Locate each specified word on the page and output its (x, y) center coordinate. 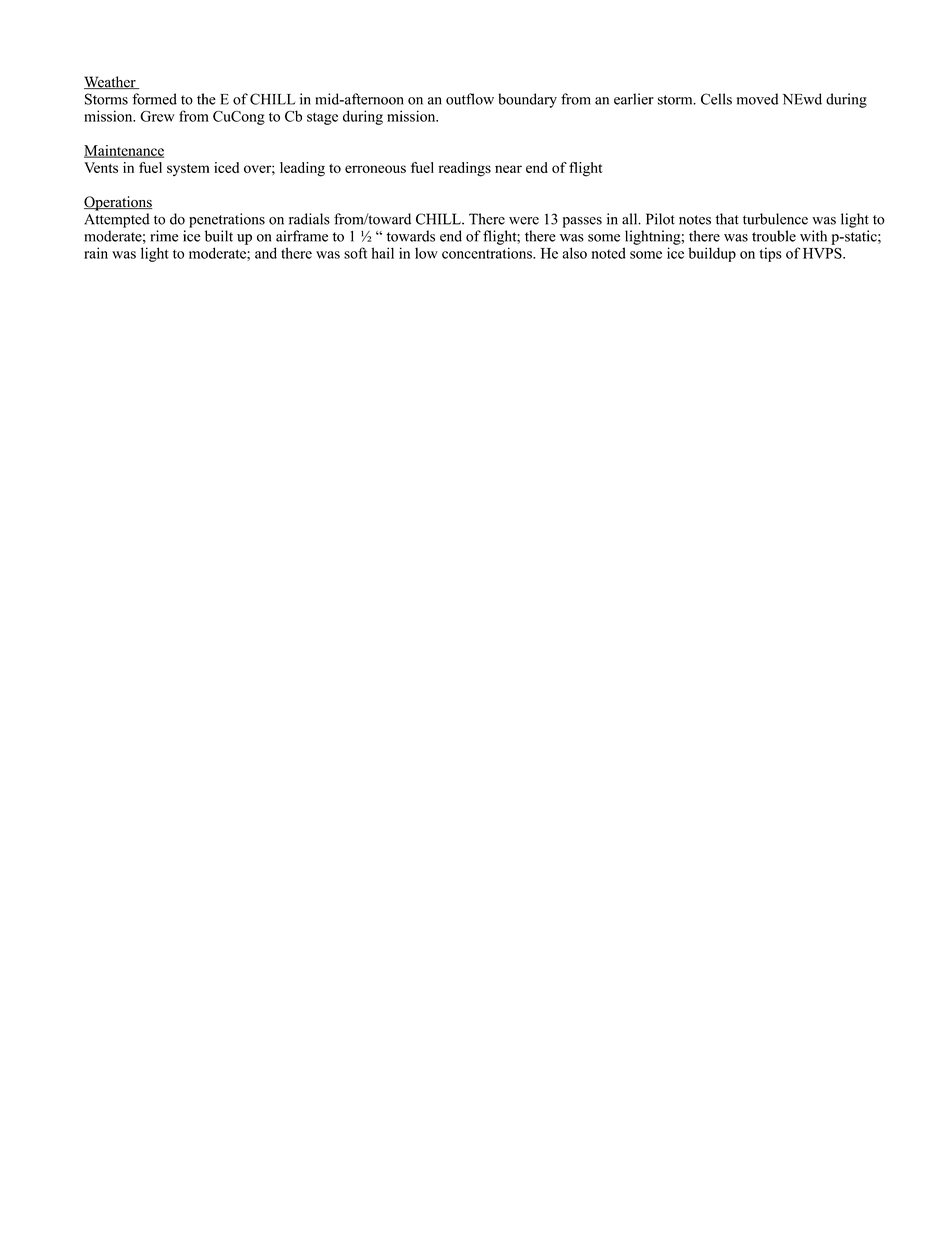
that (727, 219)
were (524, 221)
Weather (111, 82)
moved (757, 99)
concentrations (488, 253)
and (266, 253)
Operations (118, 203)
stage (322, 119)
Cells (716, 99)
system (188, 170)
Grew (157, 116)
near (508, 169)
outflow (470, 99)
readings (465, 169)
